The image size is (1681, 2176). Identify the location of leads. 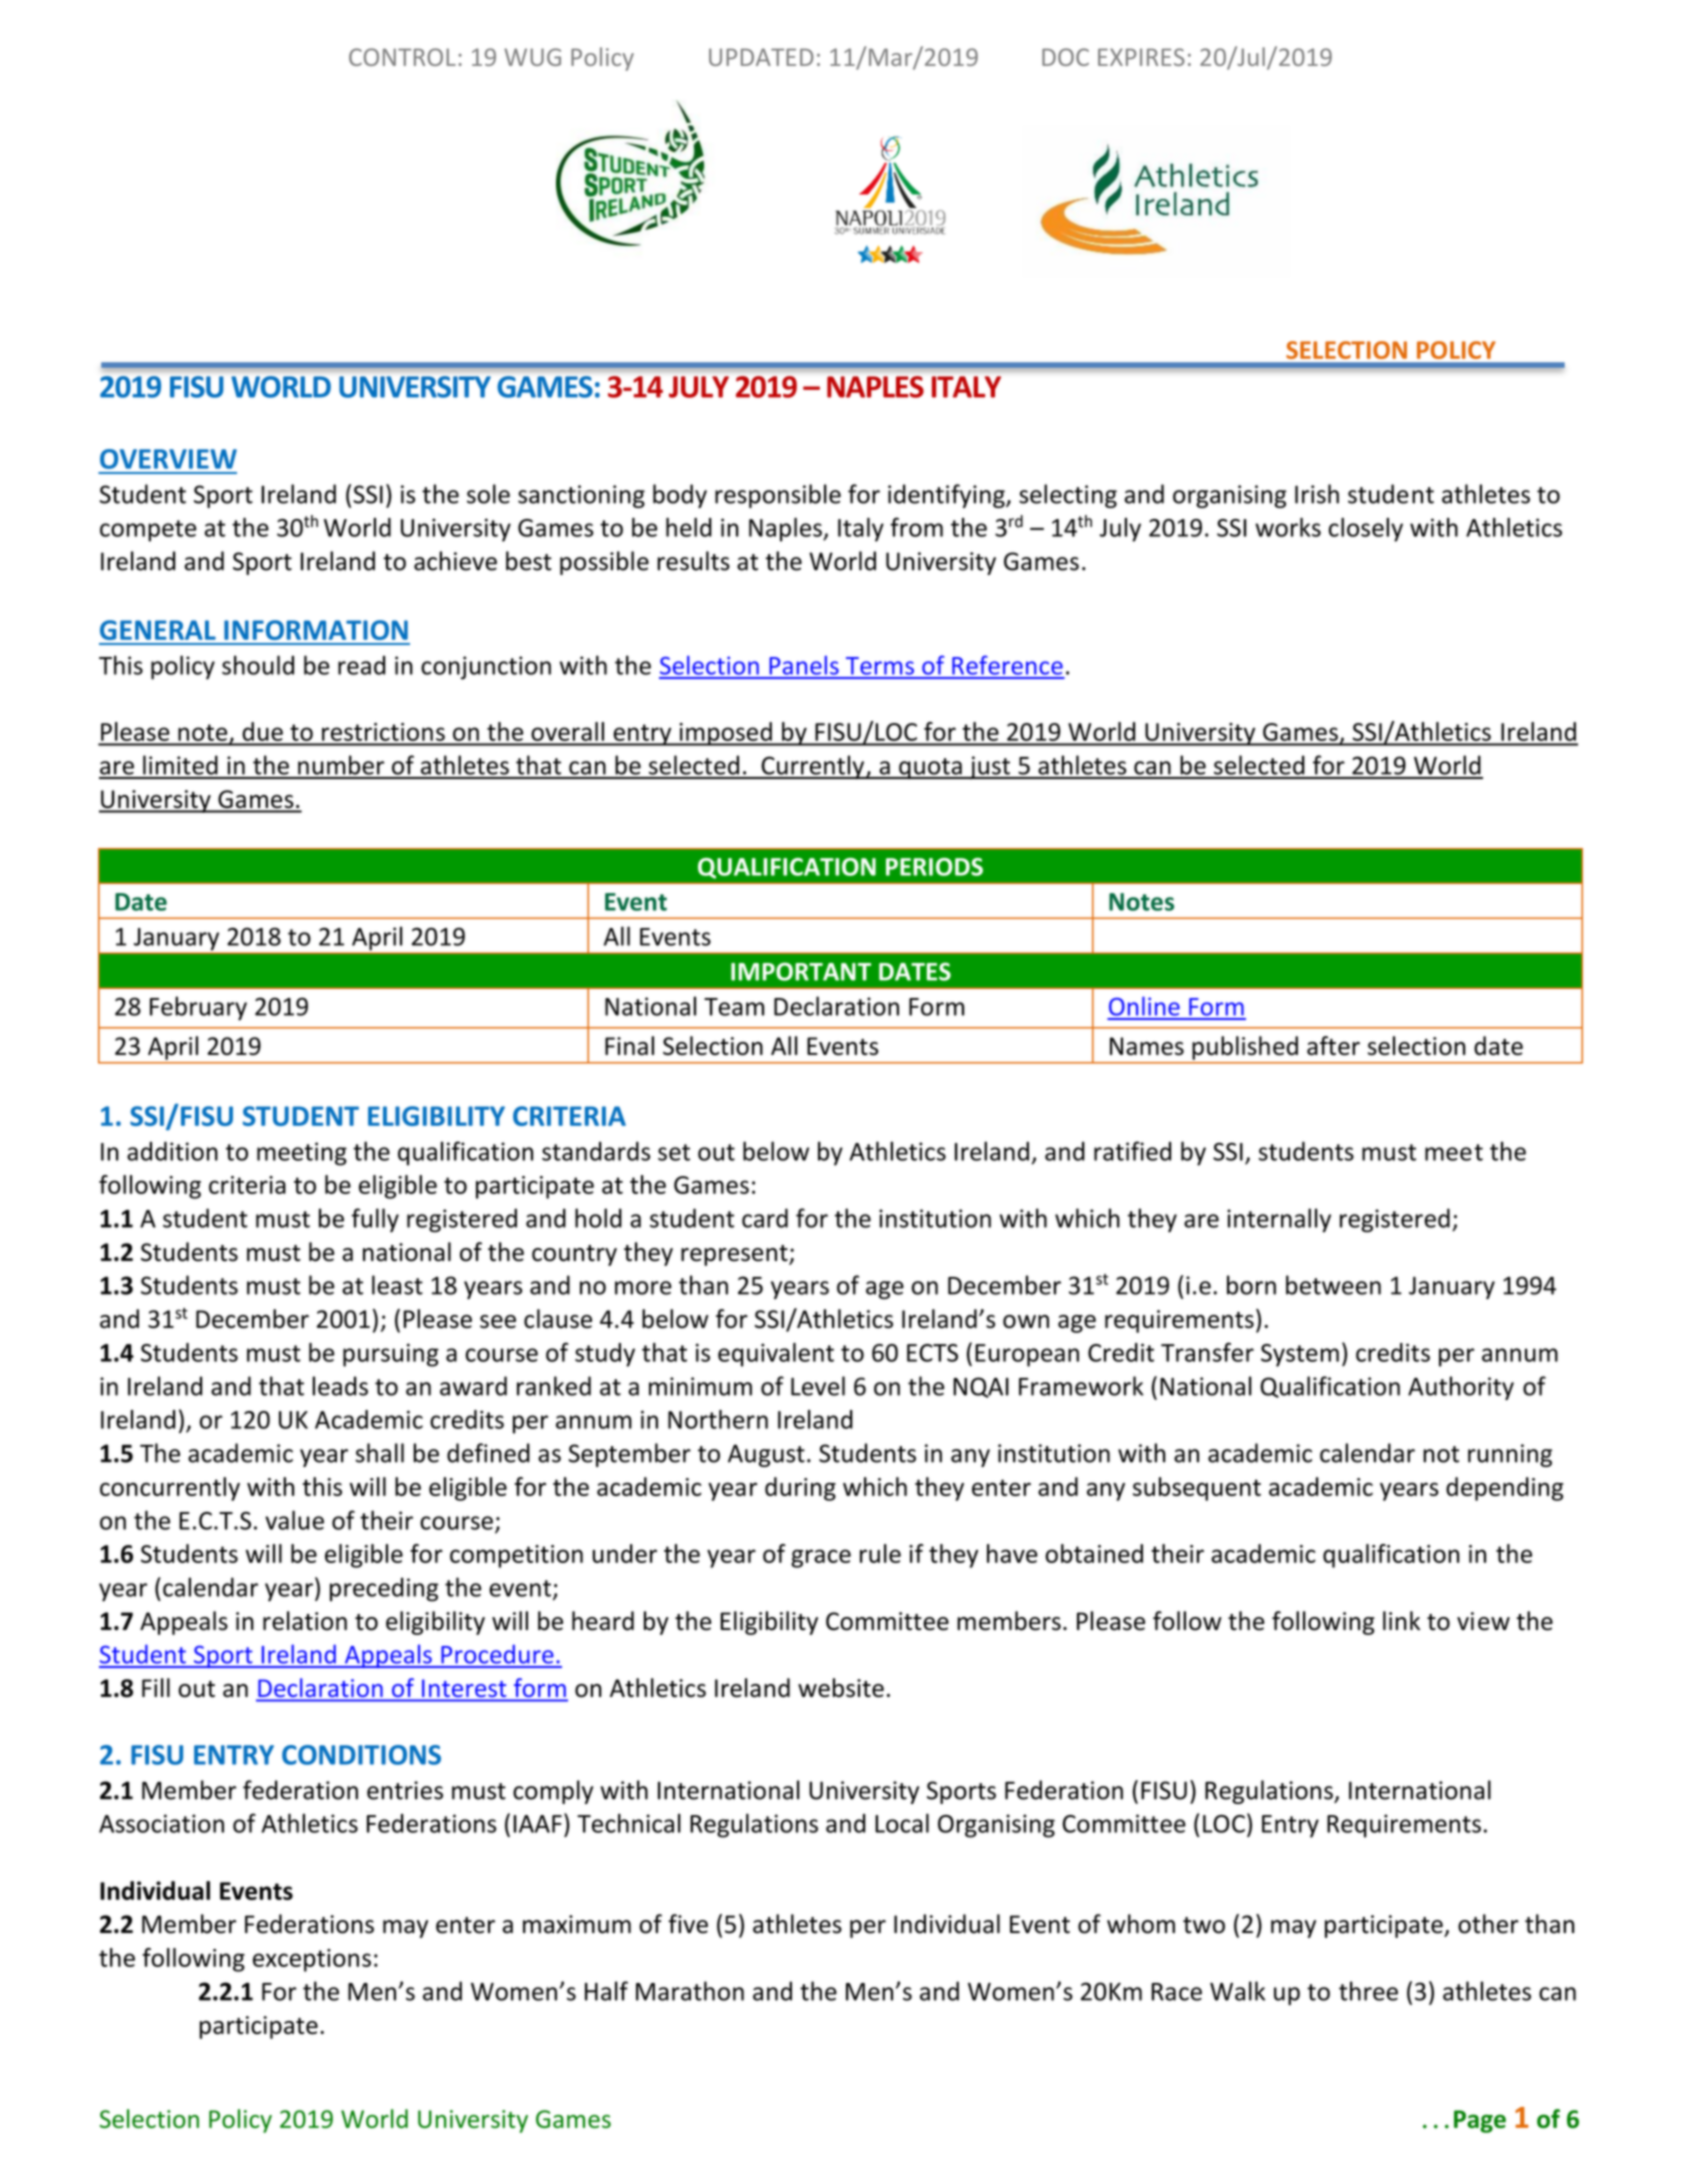
(340, 1386).
